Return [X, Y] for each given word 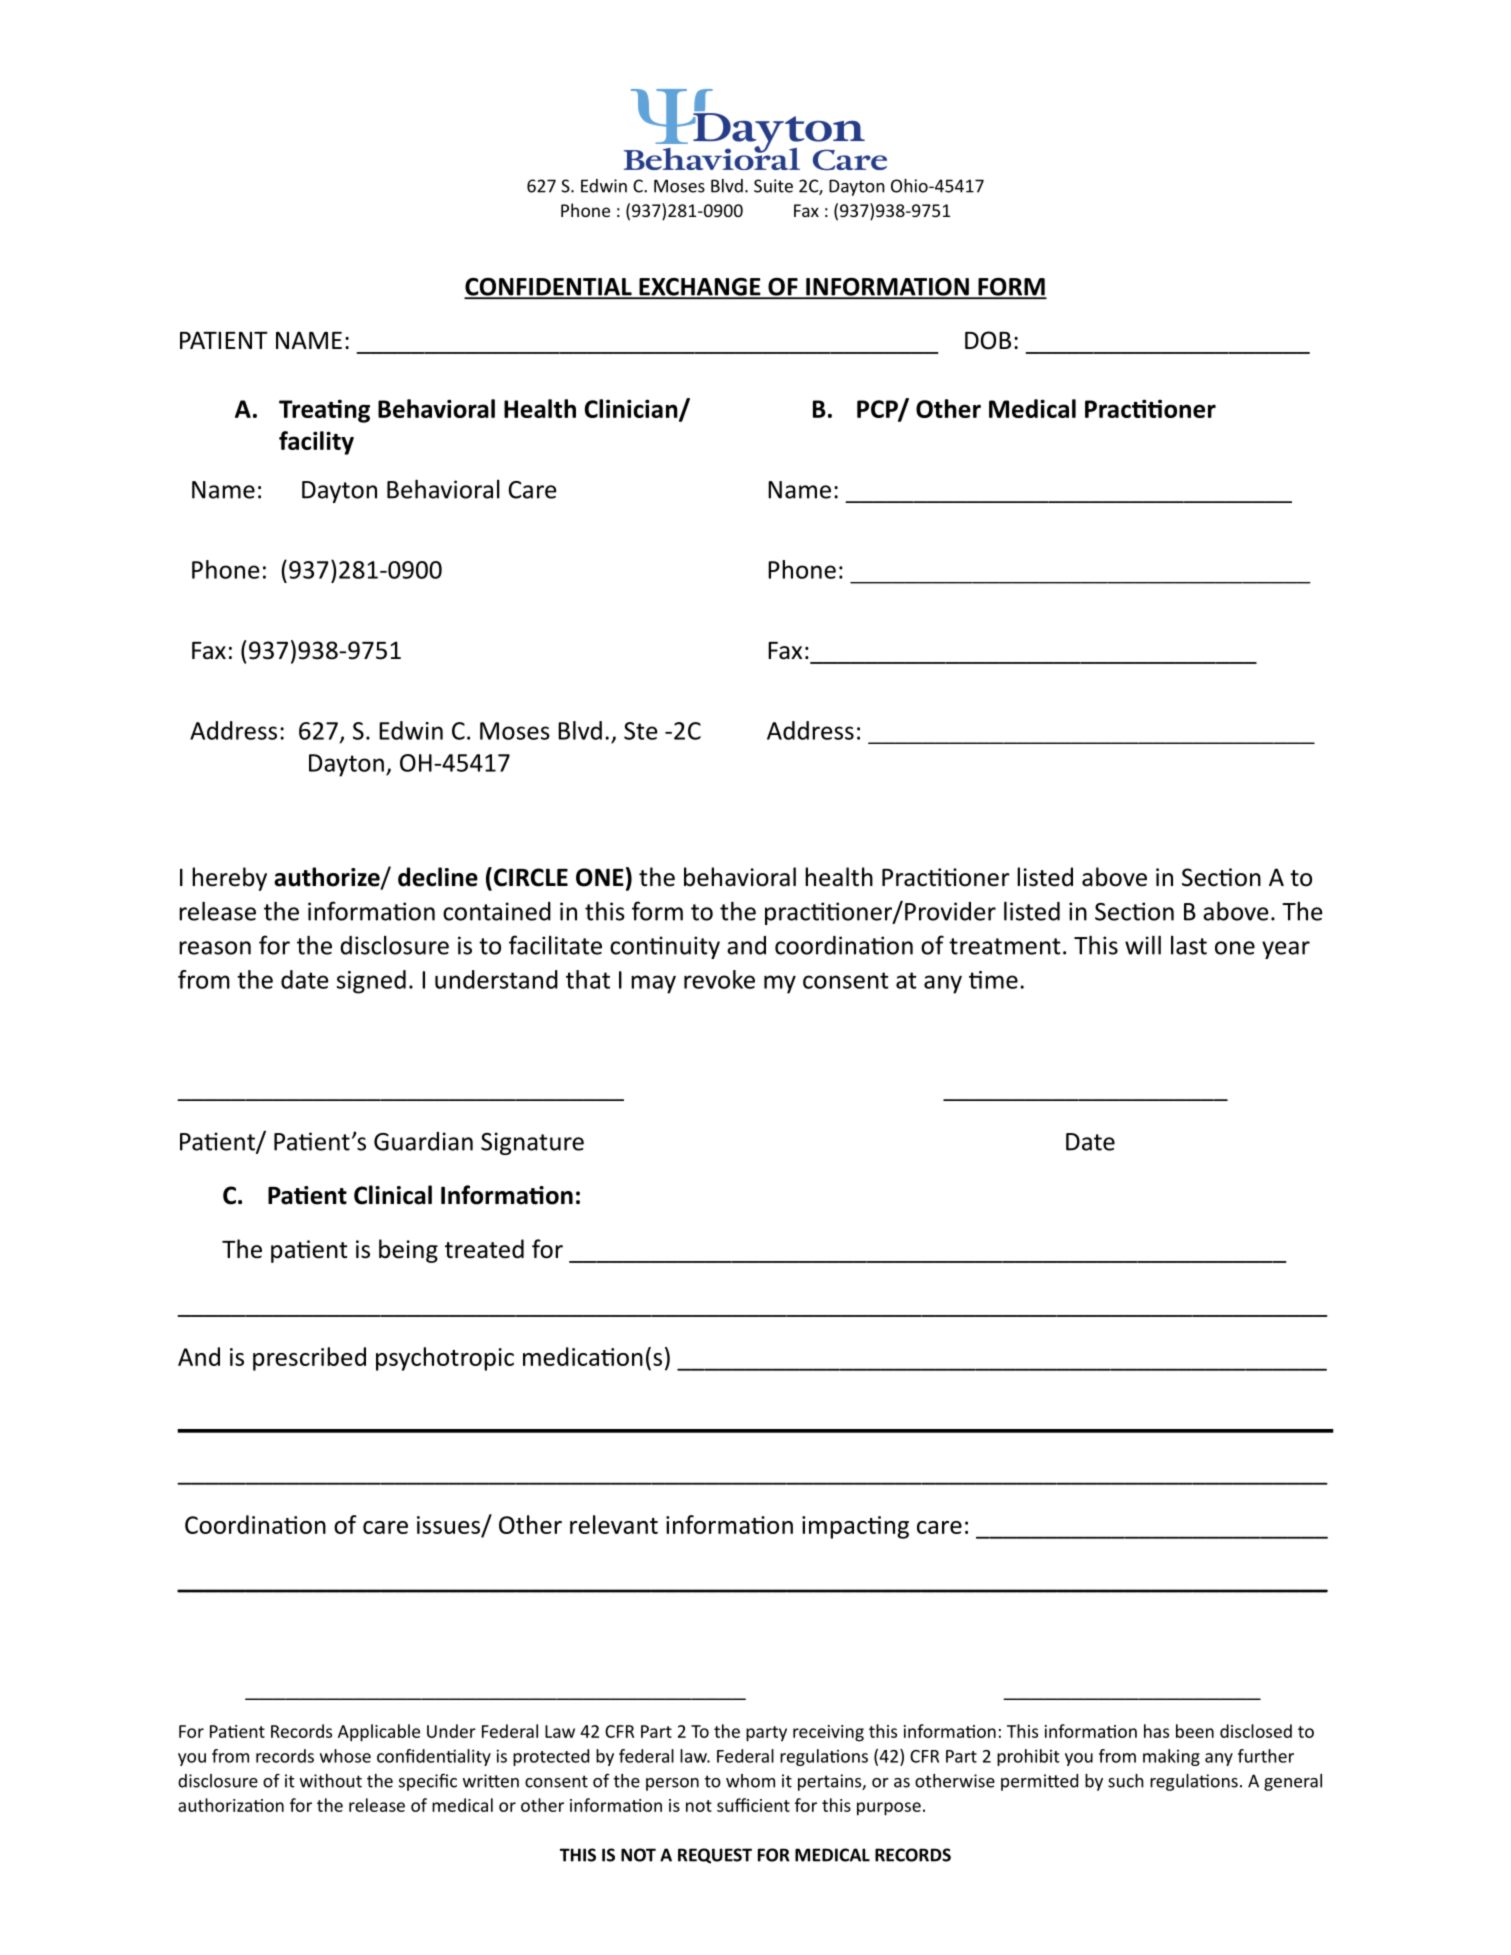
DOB [988, 340]
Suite [773, 186]
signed [371, 982]
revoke [719, 979]
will [1143, 945]
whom [750, 1781]
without [331, 1781]
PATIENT [224, 340]
